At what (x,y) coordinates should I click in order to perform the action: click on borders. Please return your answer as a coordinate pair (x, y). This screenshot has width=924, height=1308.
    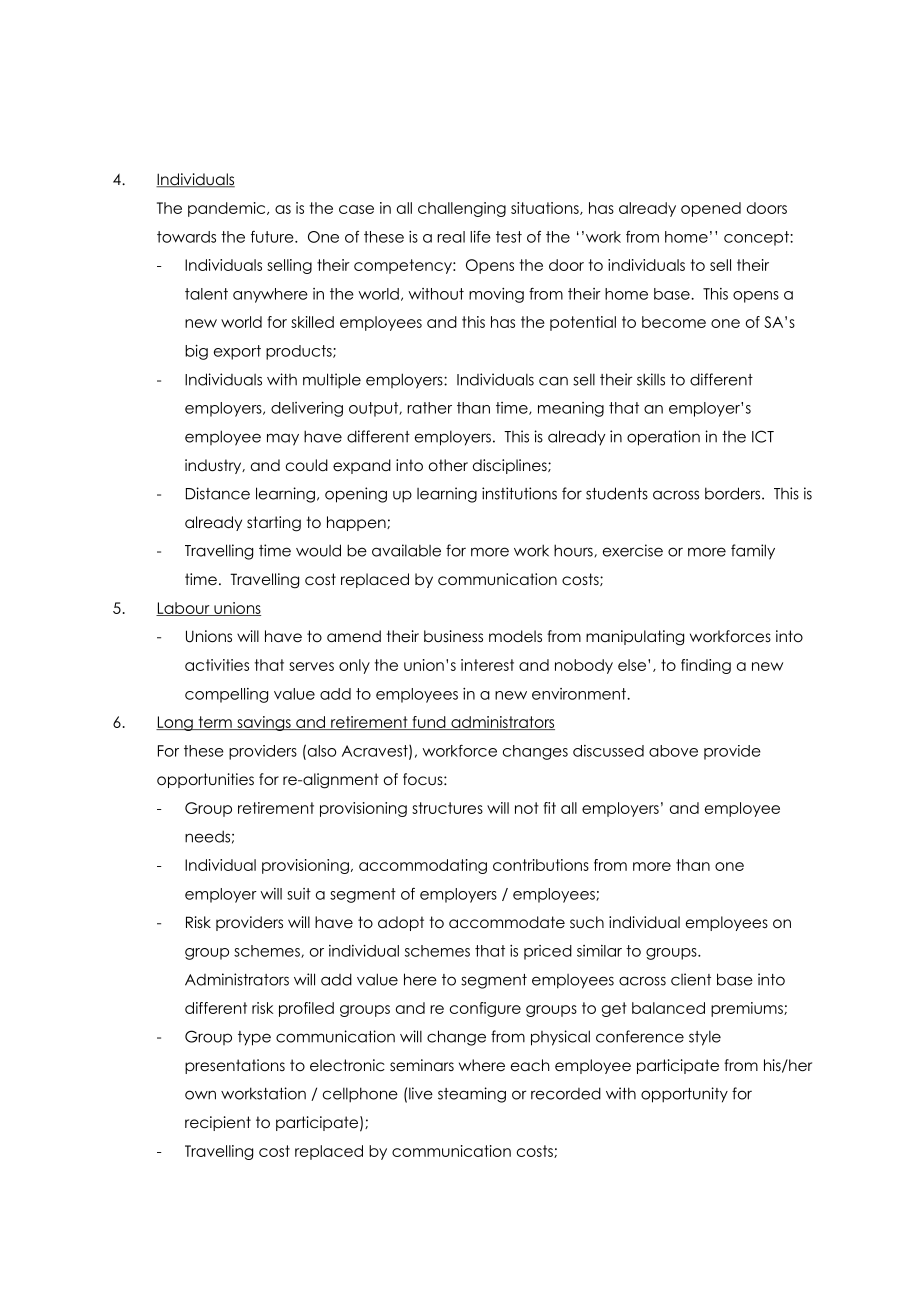
    Looking at the image, I should click on (734, 493).
